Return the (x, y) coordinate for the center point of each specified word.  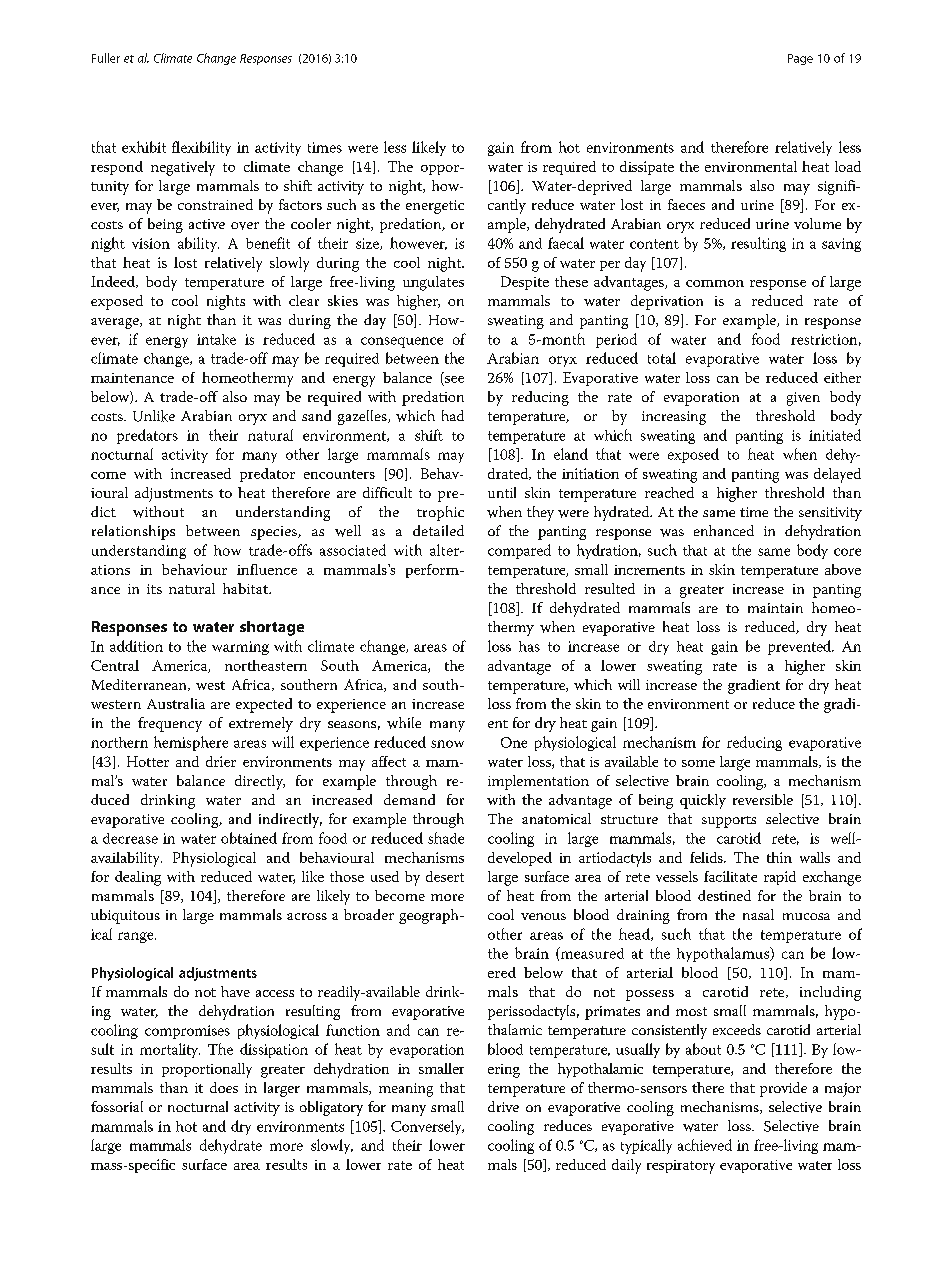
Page (800, 59)
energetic (435, 207)
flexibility (201, 148)
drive (503, 1106)
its (154, 589)
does (224, 1087)
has (529, 646)
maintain (775, 608)
